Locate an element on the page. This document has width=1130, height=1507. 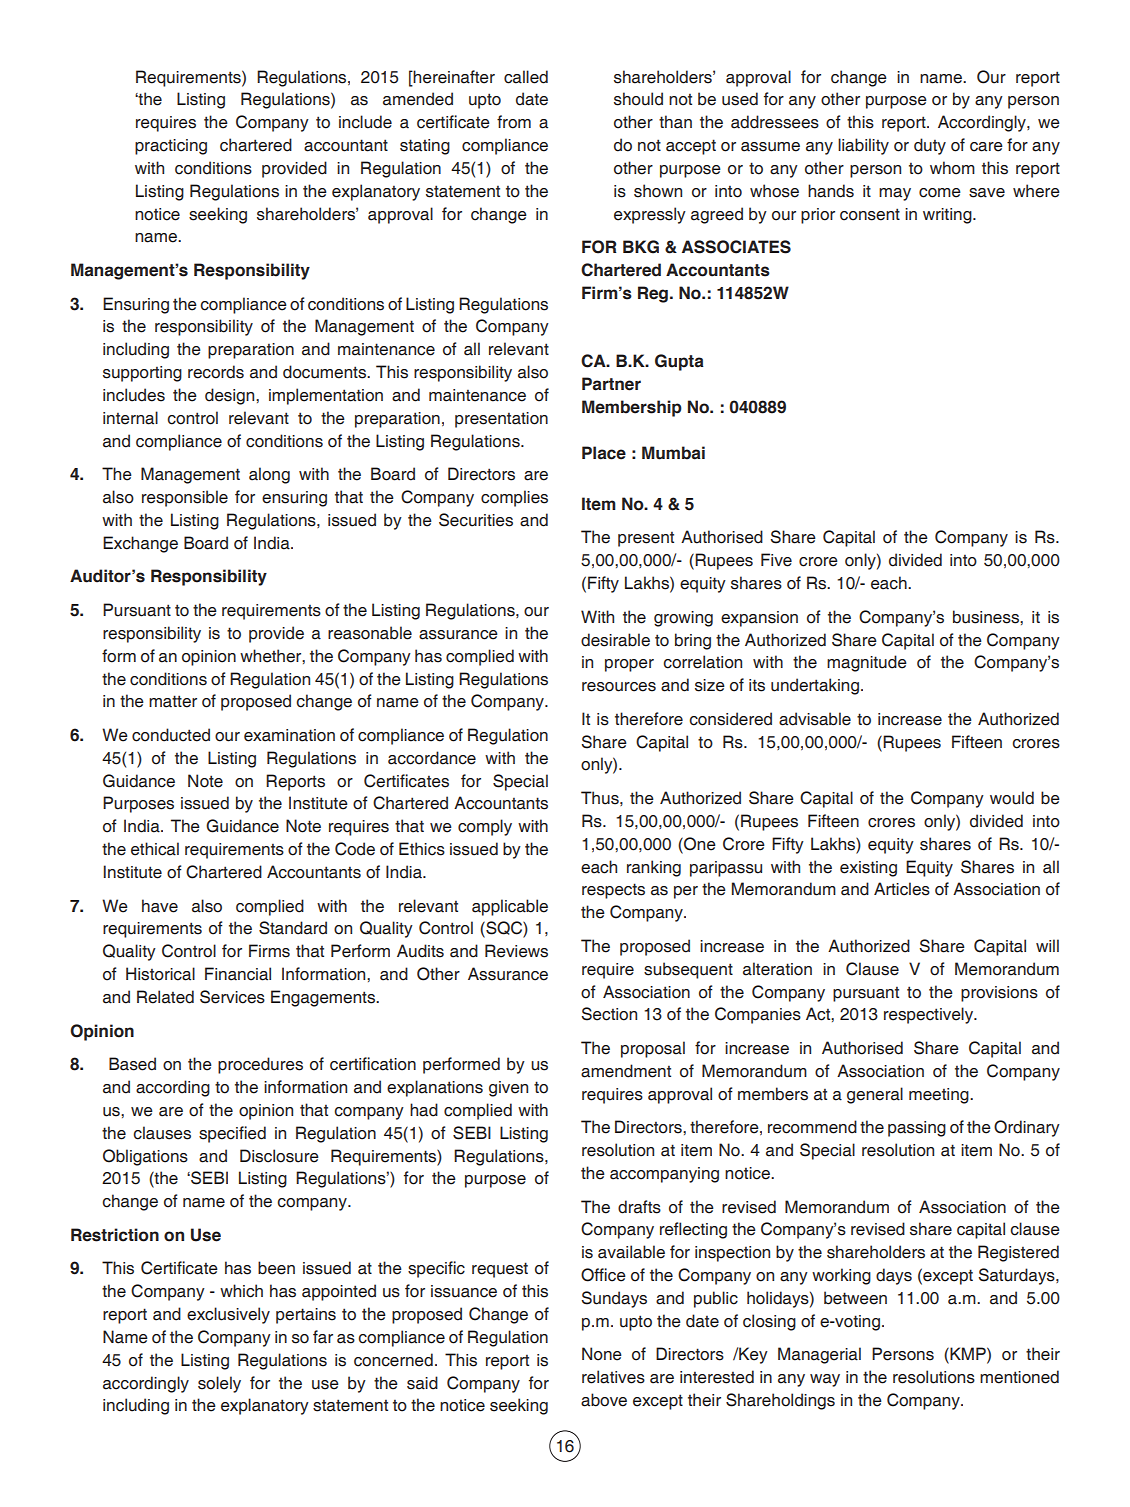
practicing is located at coordinates (171, 147).
